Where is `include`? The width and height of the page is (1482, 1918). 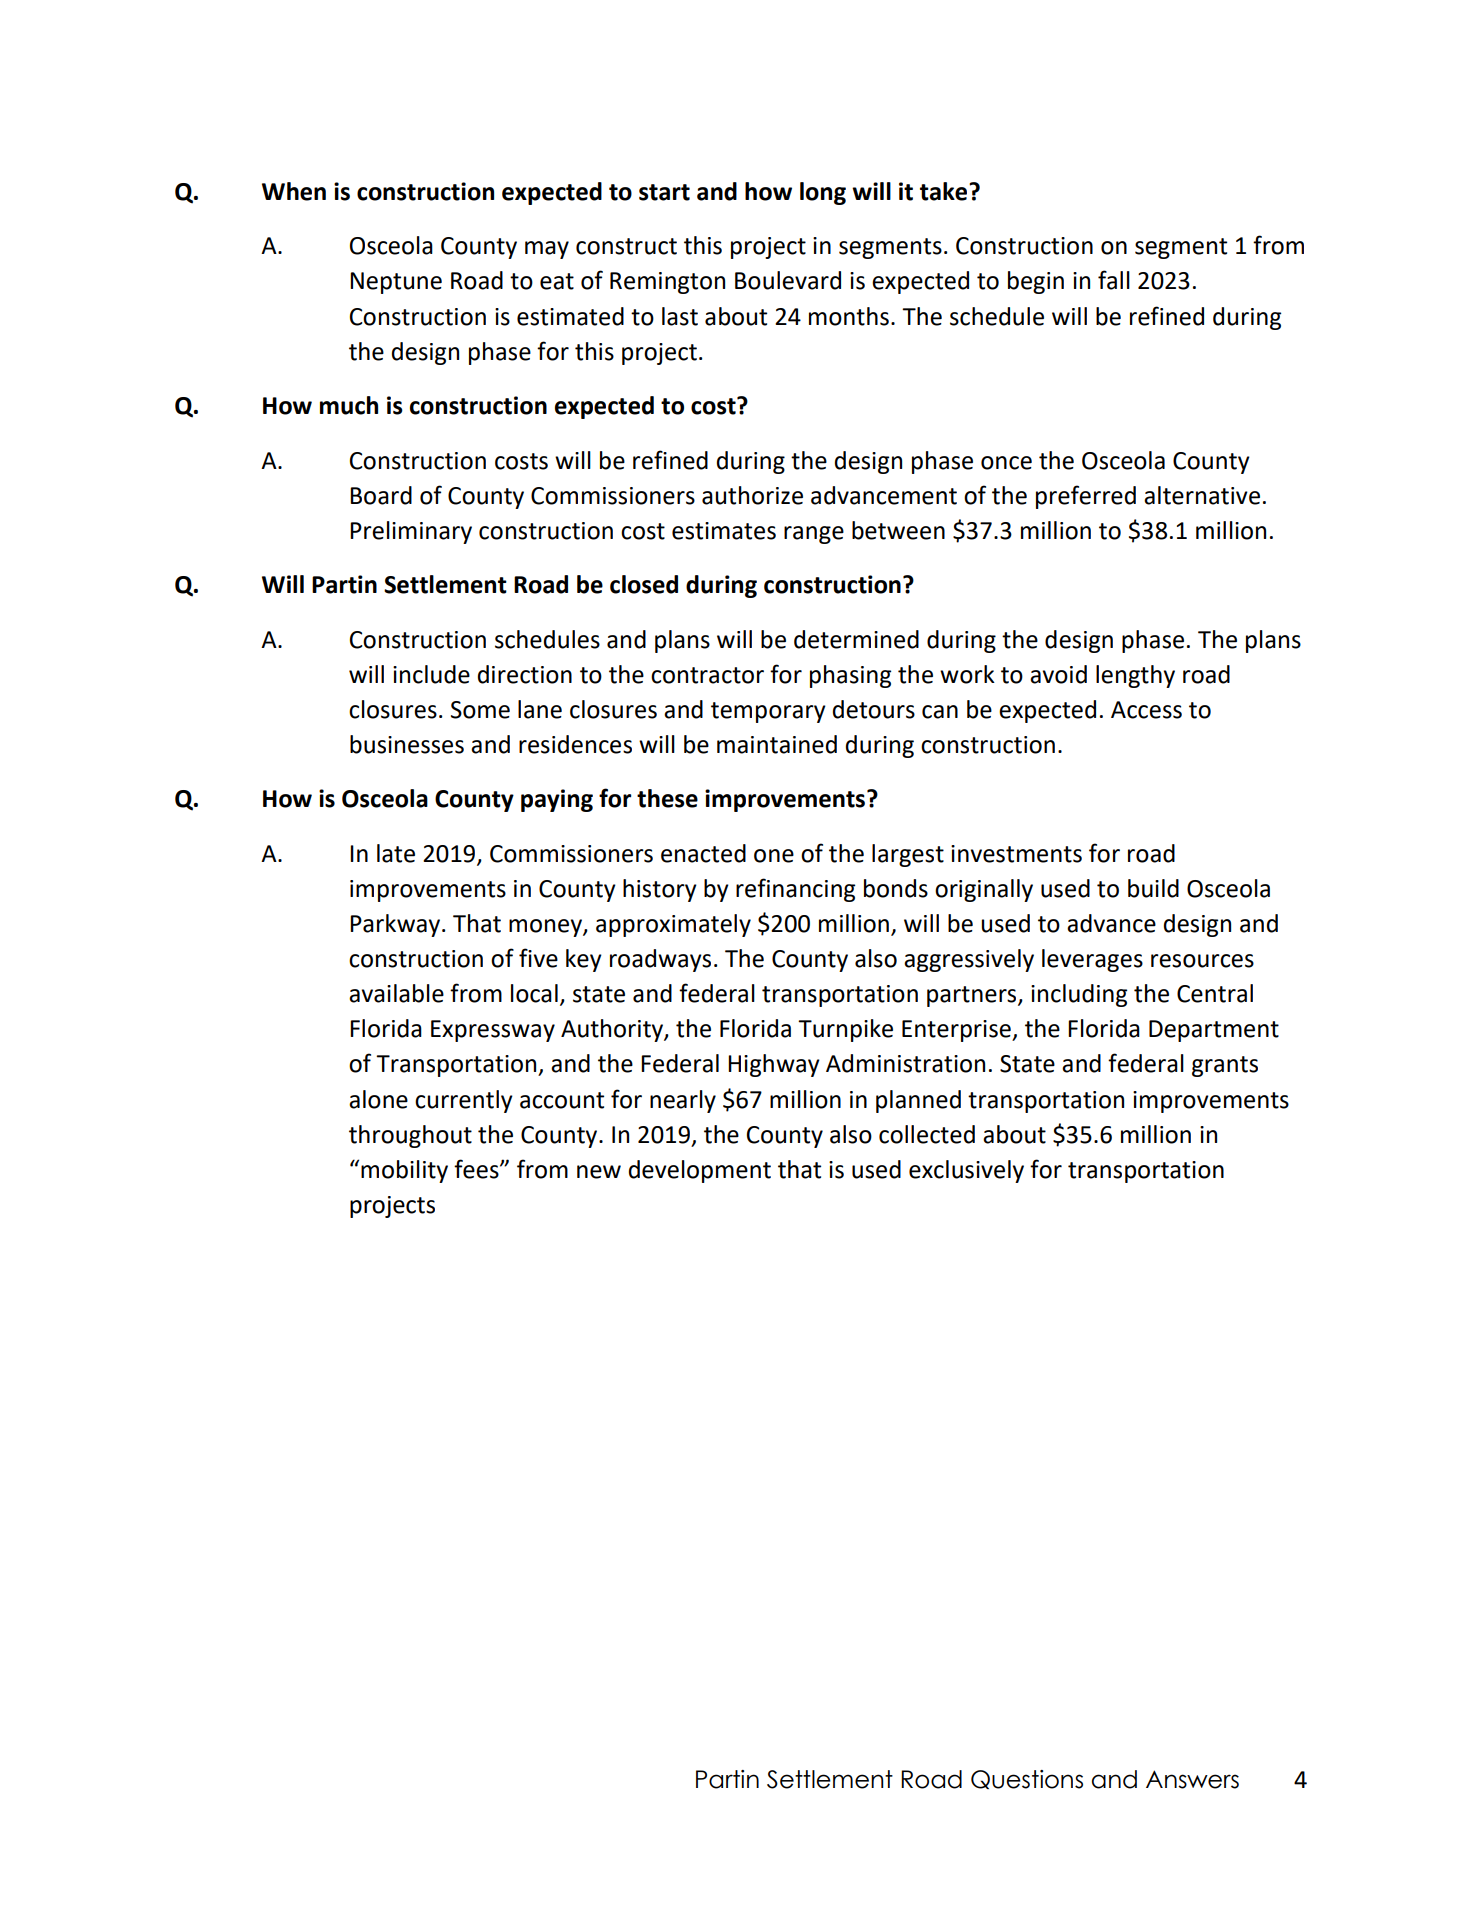
include is located at coordinates (431, 674).
